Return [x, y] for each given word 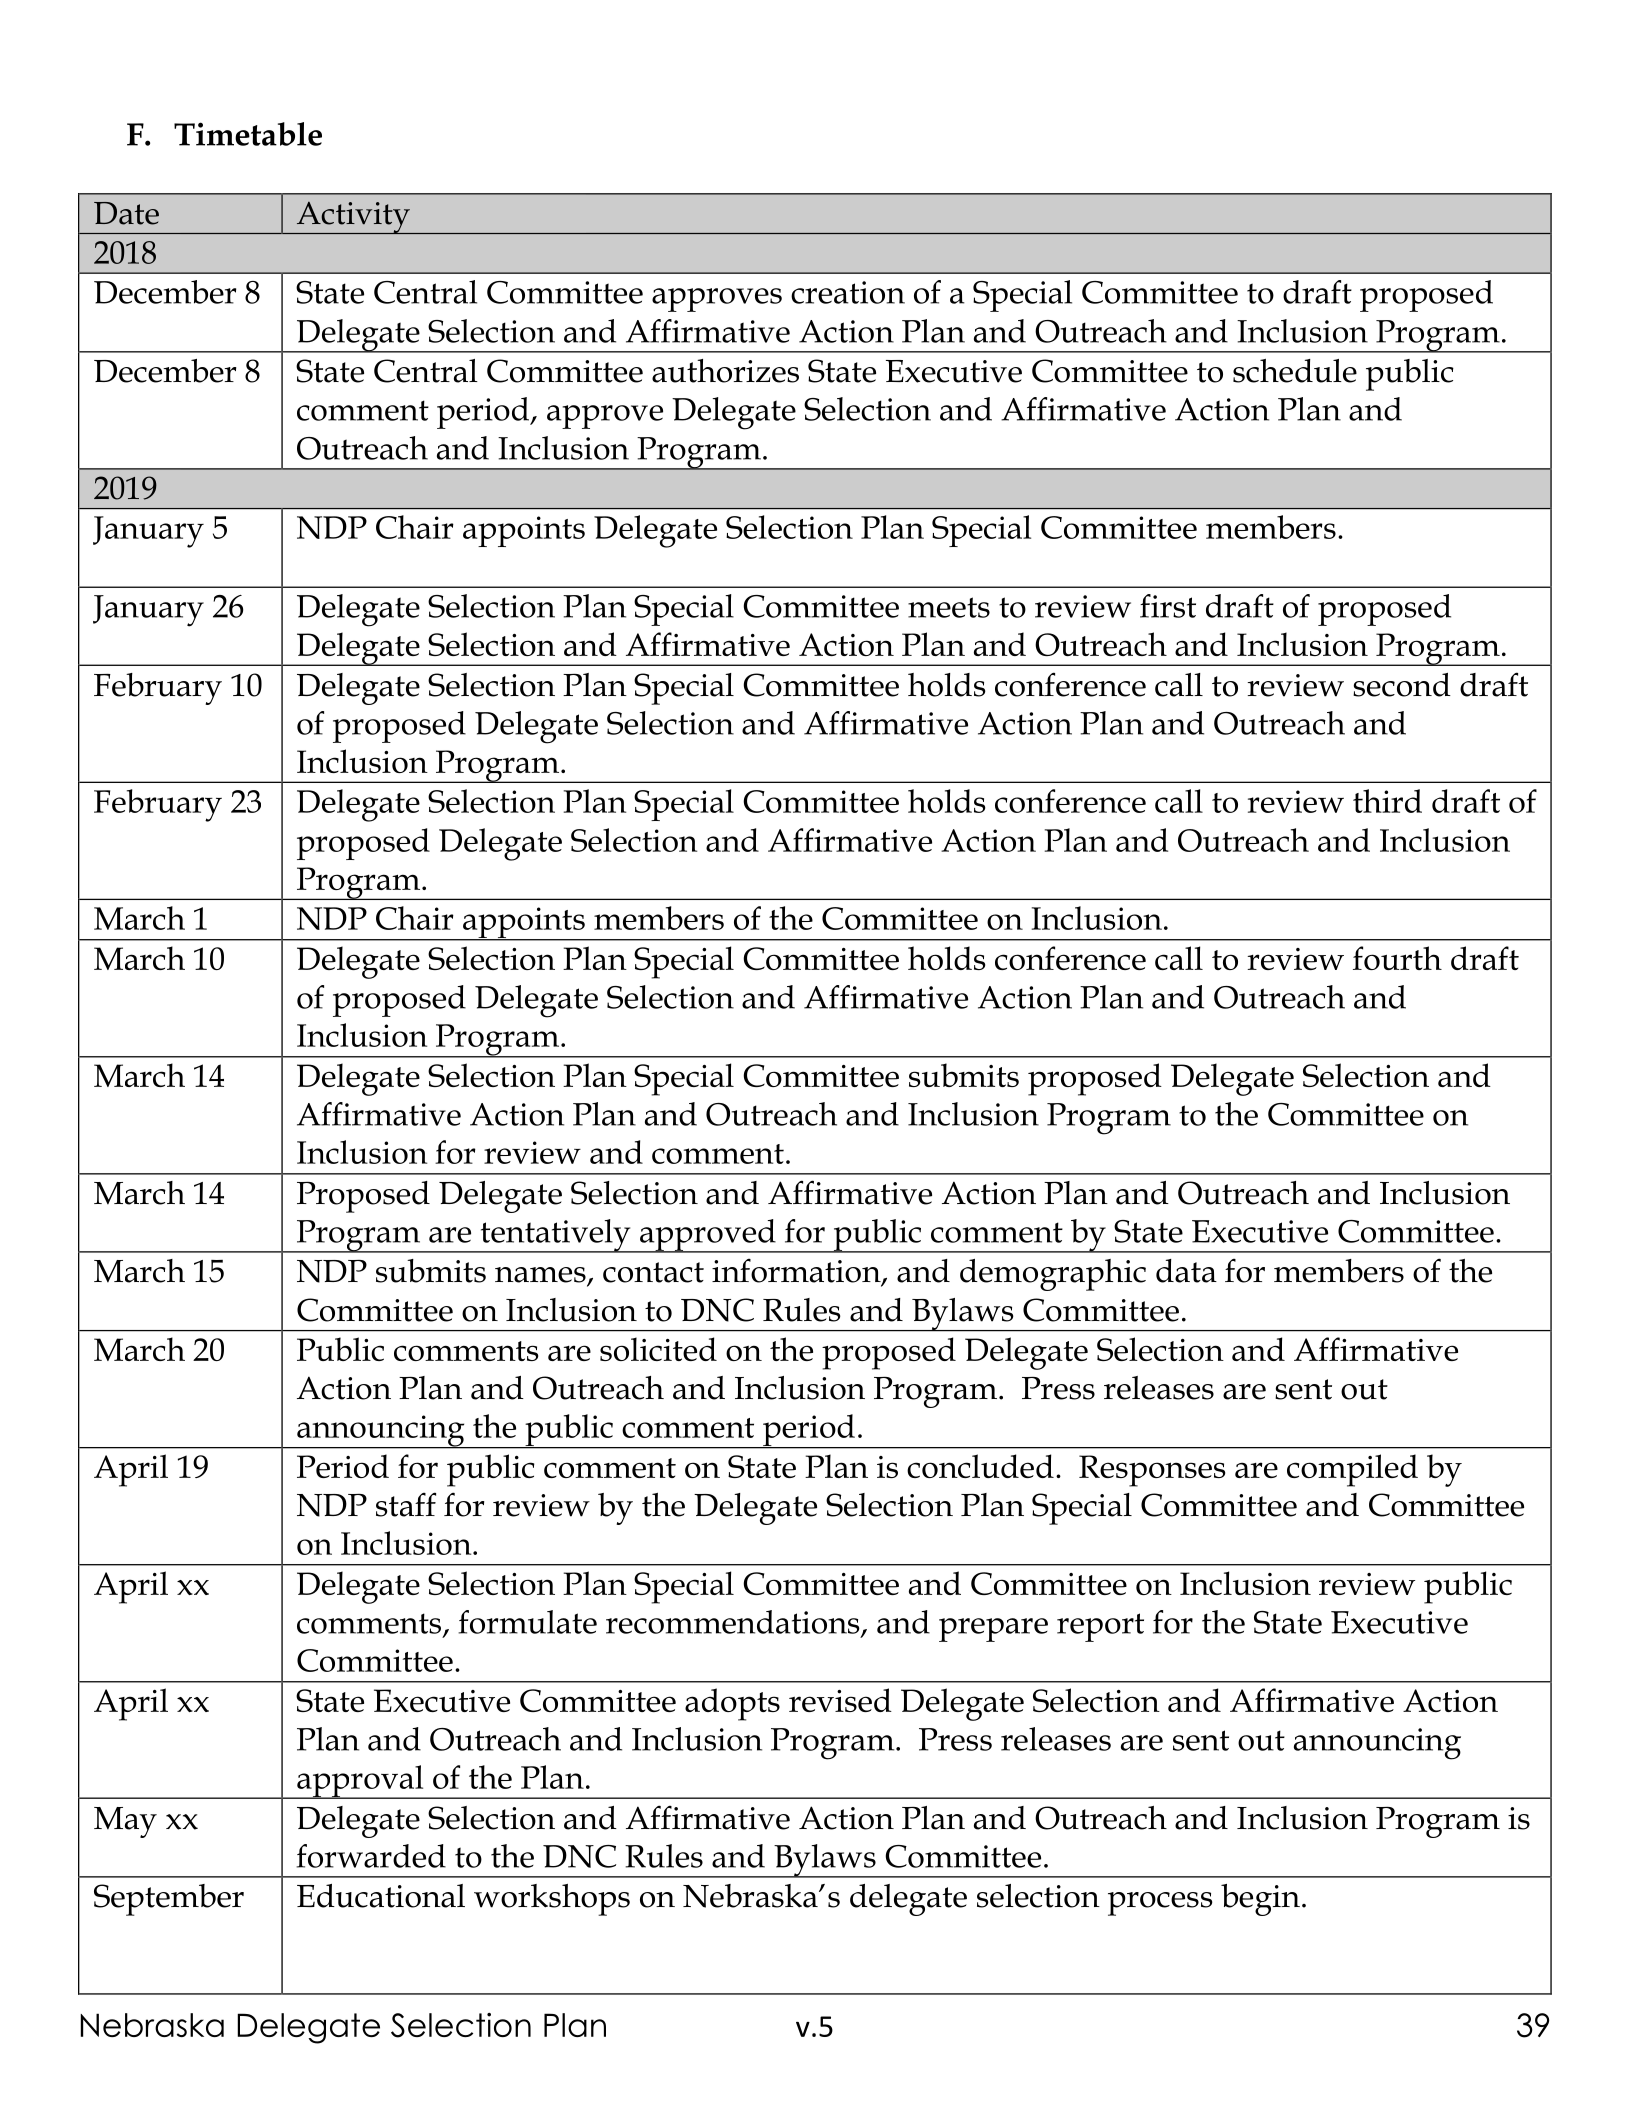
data [1186, 1271]
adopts [732, 1704]
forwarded [371, 1856]
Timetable [248, 134]
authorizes [725, 371]
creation [848, 292]
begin [1260, 1900]
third [1387, 801]
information [797, 1272]
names [541, 1276]
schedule [1295, 371]
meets [949, 607]
